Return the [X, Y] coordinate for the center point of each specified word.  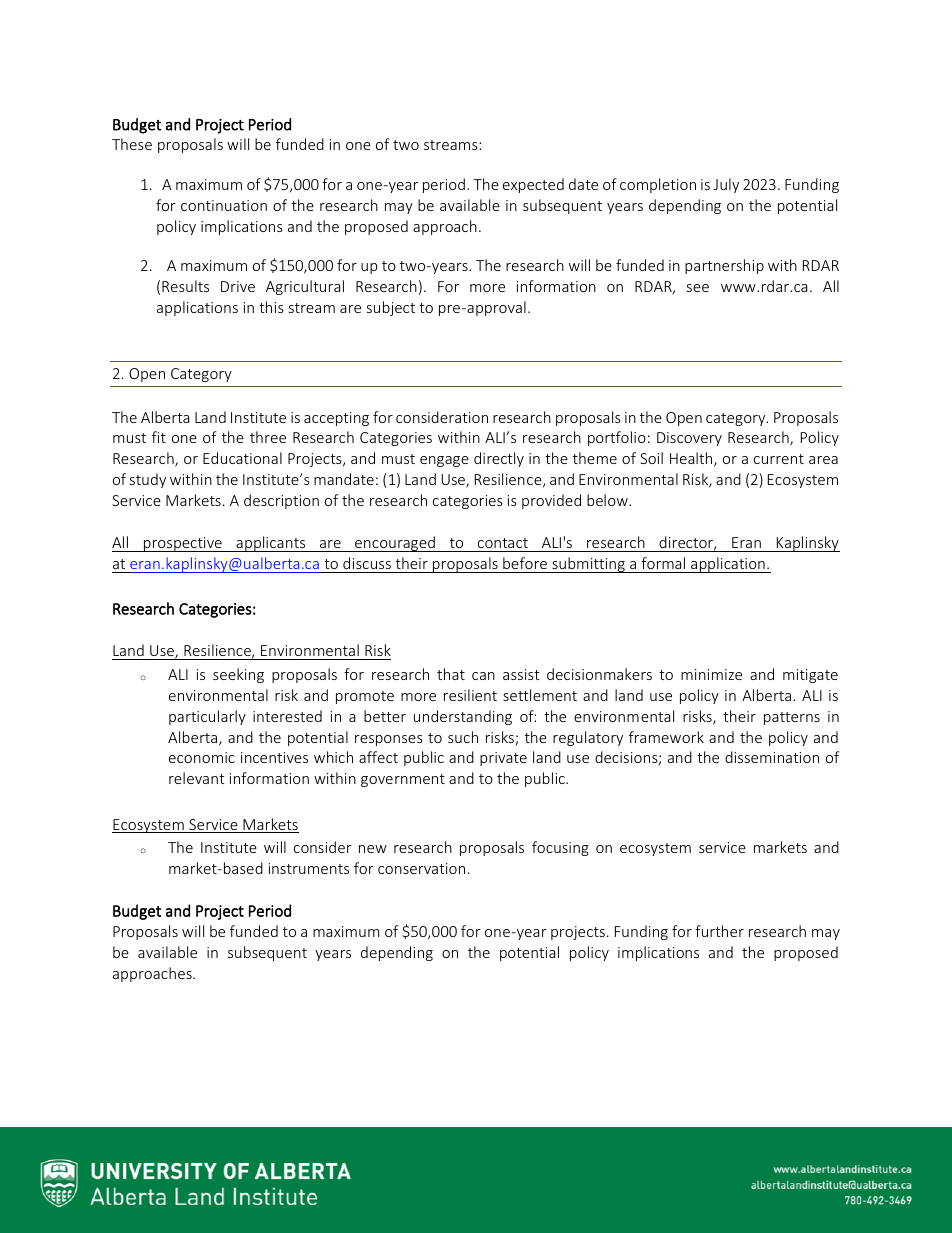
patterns [792, 718]
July [726, 185]
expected [533, 185]
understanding [463, 717]
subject [391, 308]
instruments [309, 868]
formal [663, 563]
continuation [224, 205]
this [271, 307]
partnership [724, 266]
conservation [421, 868]
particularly [207, 717]
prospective [183, 544]
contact [503, 543]
